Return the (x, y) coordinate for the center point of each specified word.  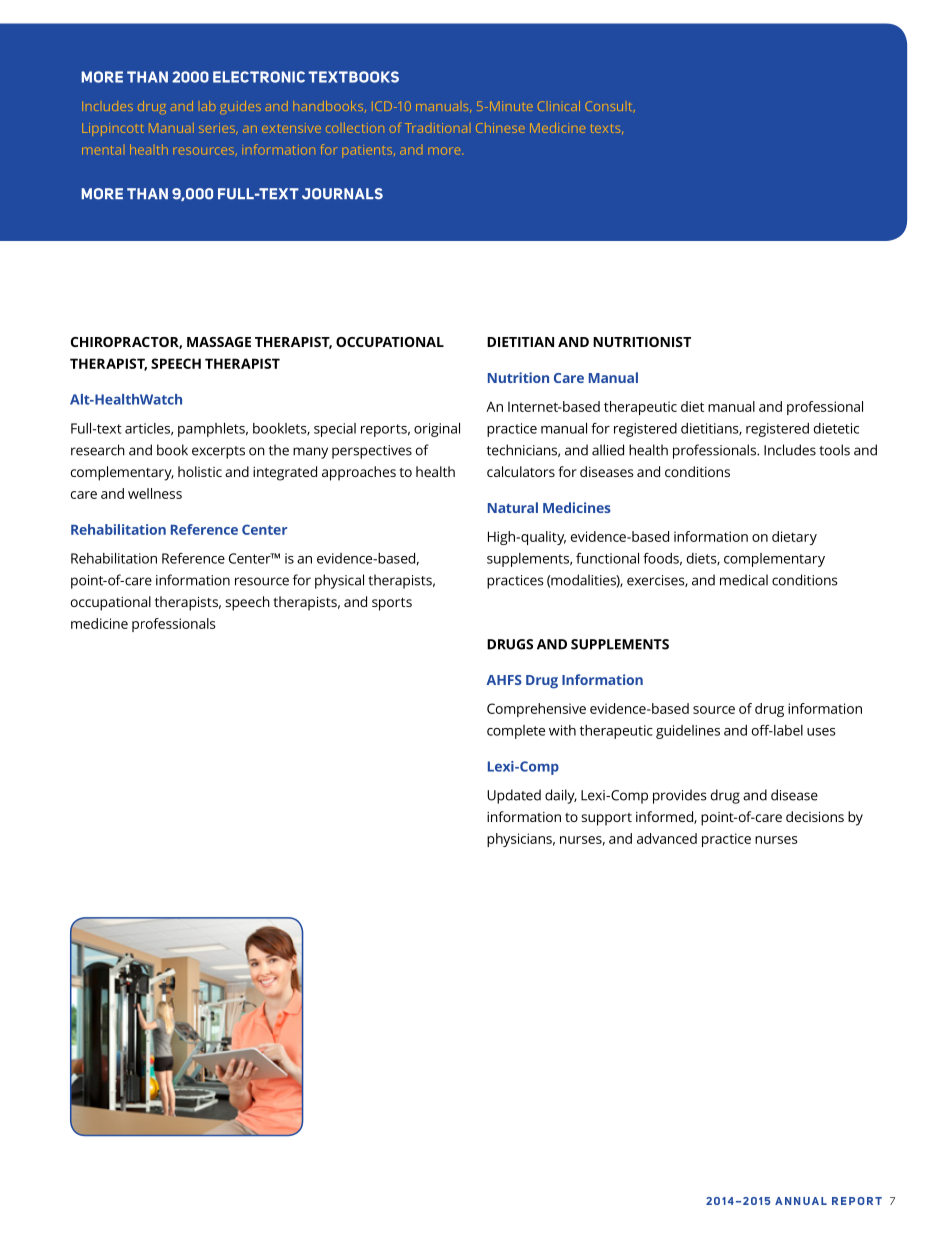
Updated (514, 796)
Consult (610, 106)
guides (240, 107)
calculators (521, 471)
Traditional (436, 128)
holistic (200, 471)
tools (834, 450)
